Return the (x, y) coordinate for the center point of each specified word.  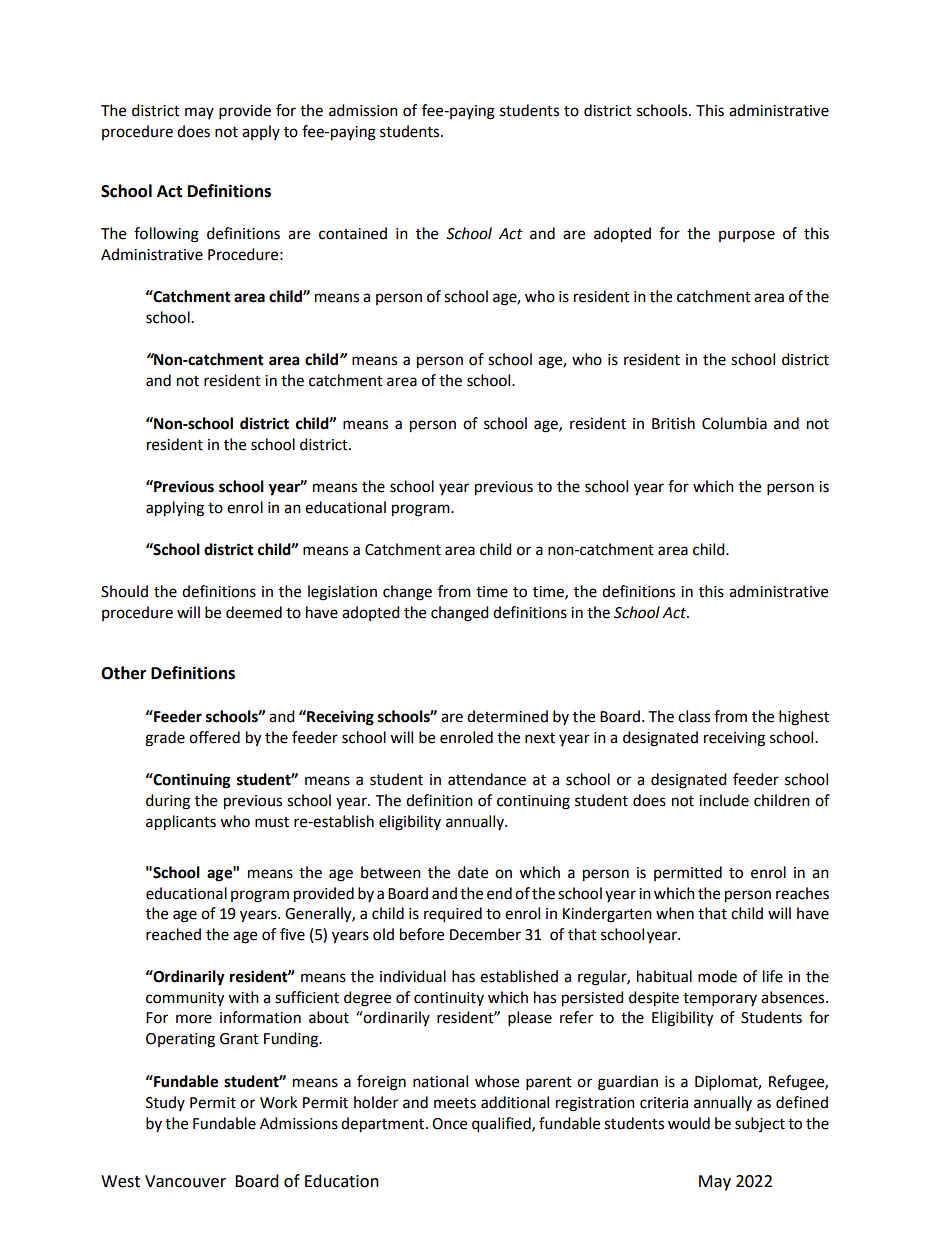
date (473, 872)
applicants (181, 823)
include (724, 800)
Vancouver (185, 1181)
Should (124, 591)
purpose (747, 236)
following (166, 235)
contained (353, 233)
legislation (342, 593)
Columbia (734, 423)
